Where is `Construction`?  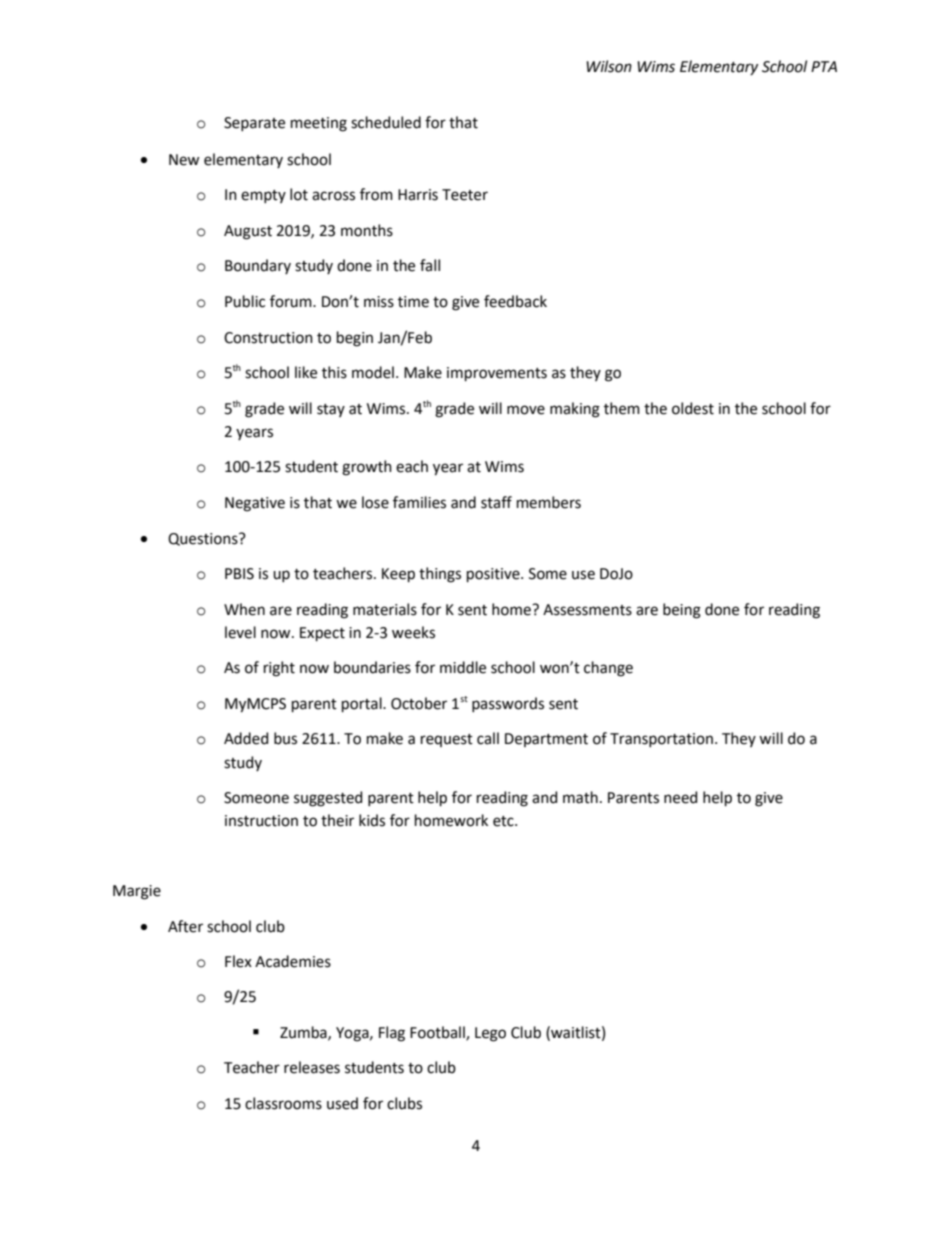
Construction is located at coordinates (268, 338).
